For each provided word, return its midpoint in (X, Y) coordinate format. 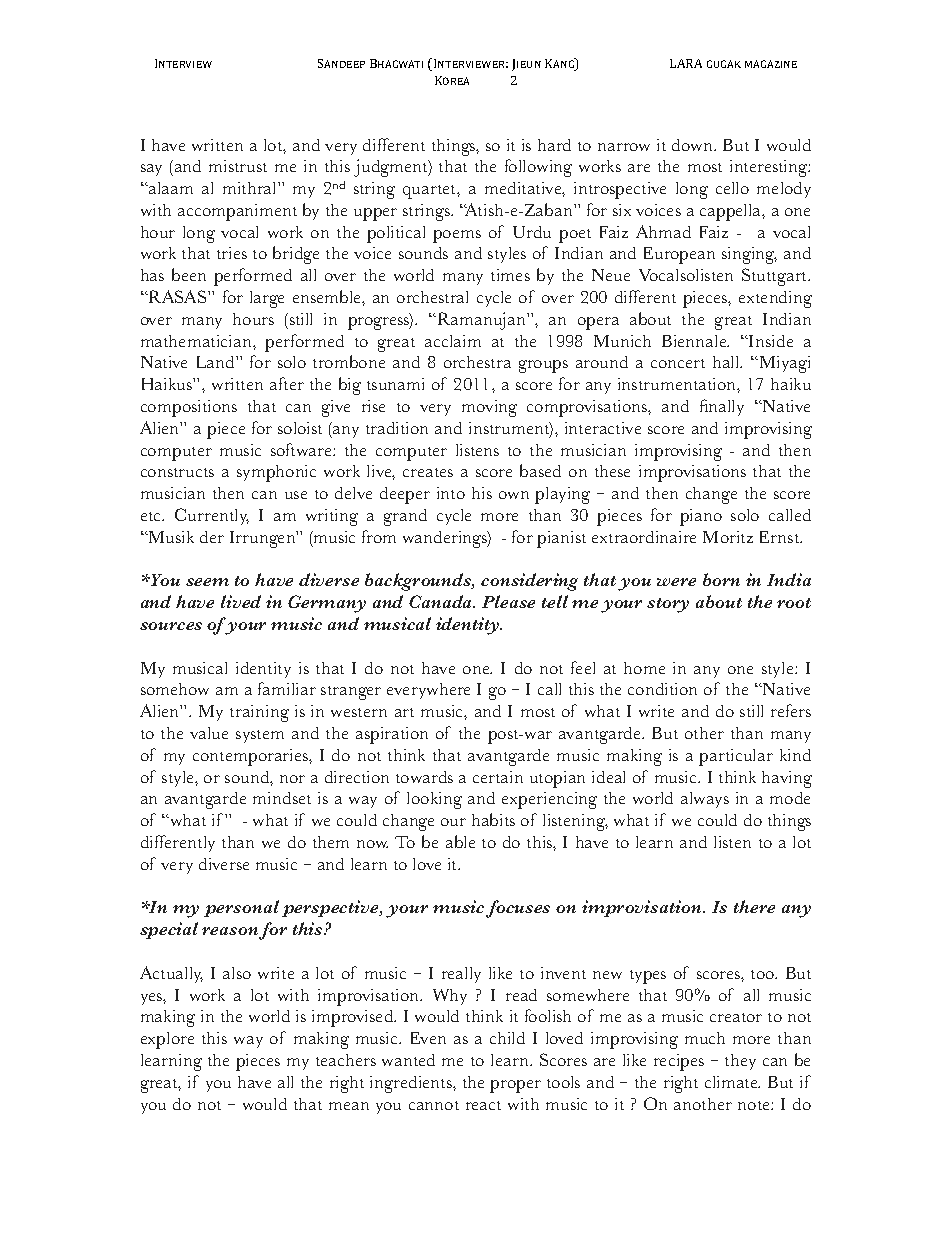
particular (736, 757)
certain (498, 777)
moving (489, 408)
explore (167, 1040)
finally (722, 407)
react (483, 1105)
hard (554, 145)
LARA (686, 63)
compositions (189, 408)
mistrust (238, 166)
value (209, 733)
